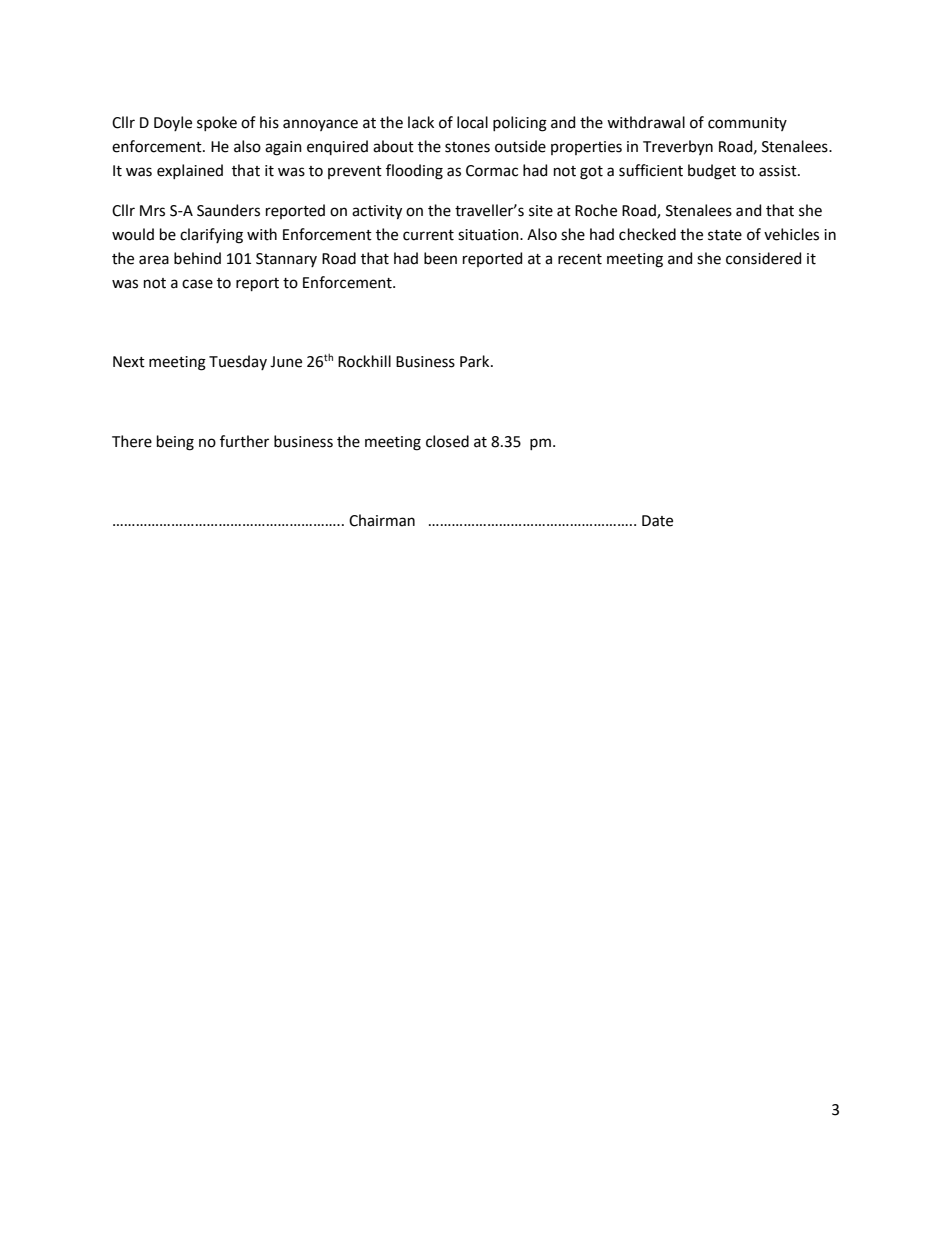 This image has height=1233, width=952. Describe the element at coordinates (763, 258) in the image. I see `considered` at that location.
